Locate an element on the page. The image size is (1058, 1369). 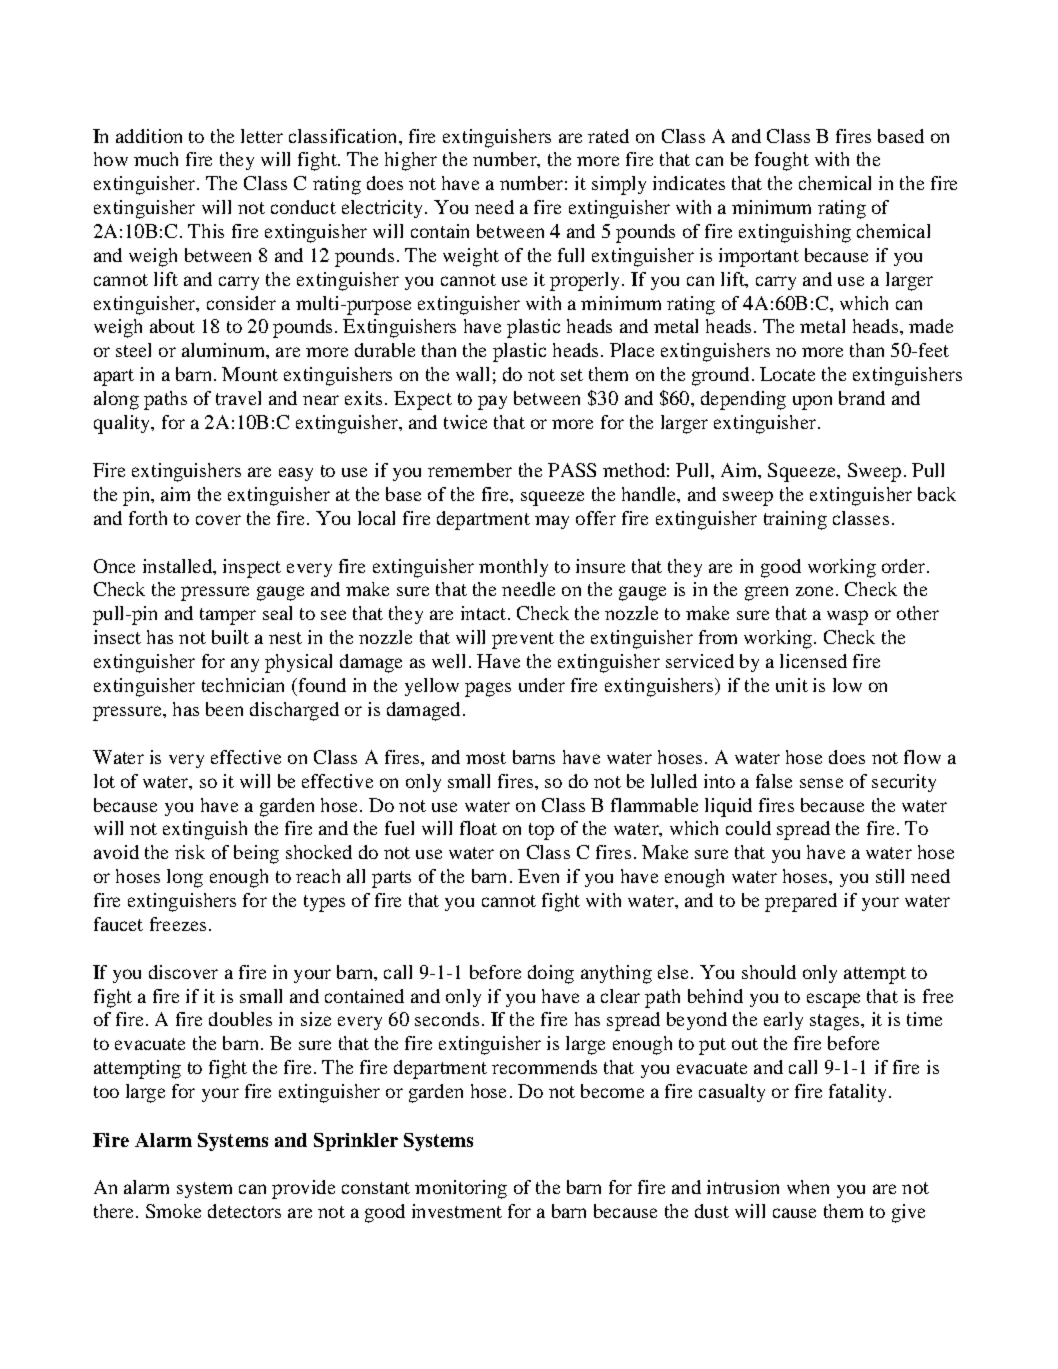
faucet is located at coordinates (118, 924).
